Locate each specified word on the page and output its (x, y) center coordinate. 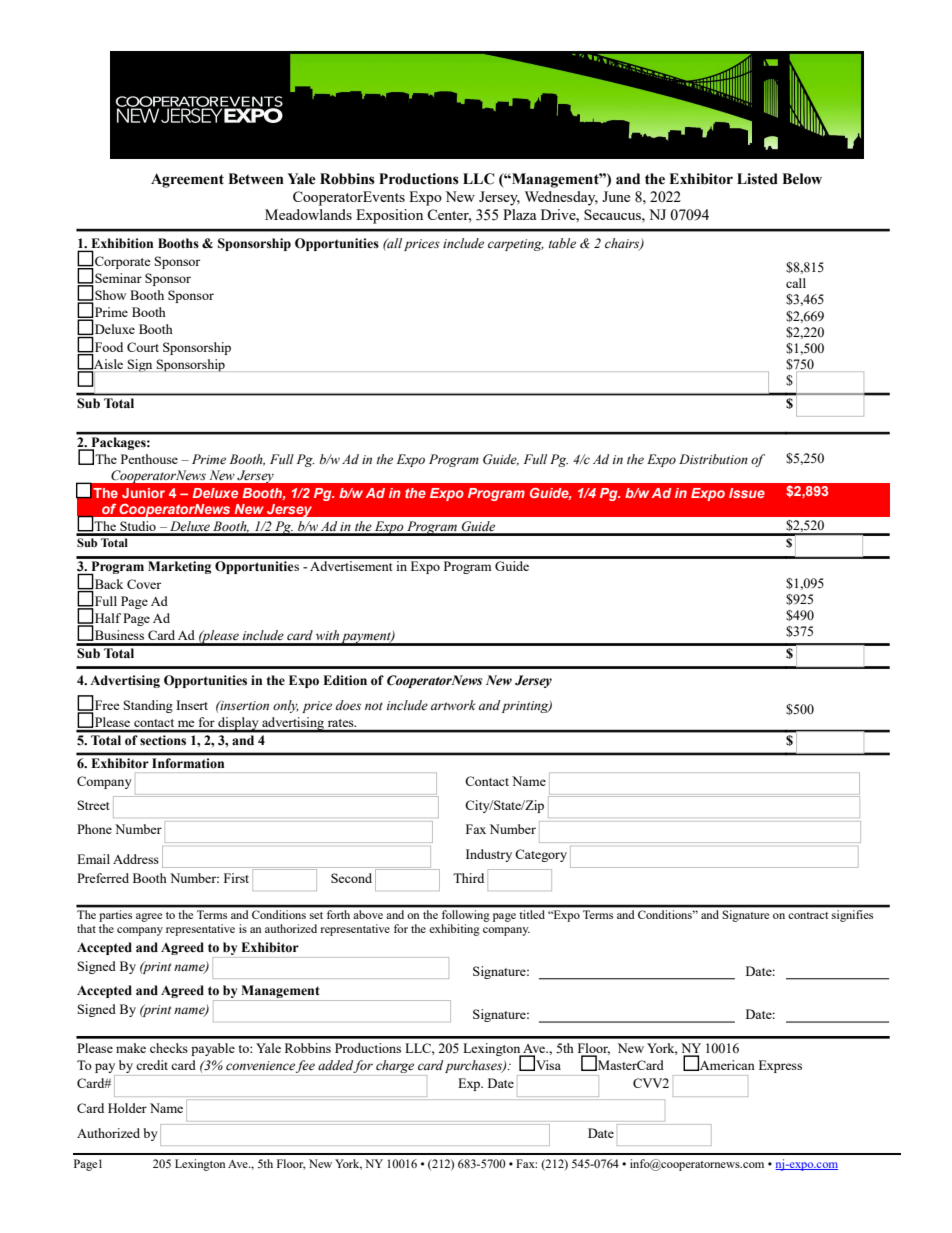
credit (152, 1065)
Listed (757, 179)
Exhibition (121, 244)
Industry (489, 855)
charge (395, 1068)
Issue (747, 493)
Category (541, 855)
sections (163, 740)
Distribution (713, 459)
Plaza (519, 214)
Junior (143, 493)
